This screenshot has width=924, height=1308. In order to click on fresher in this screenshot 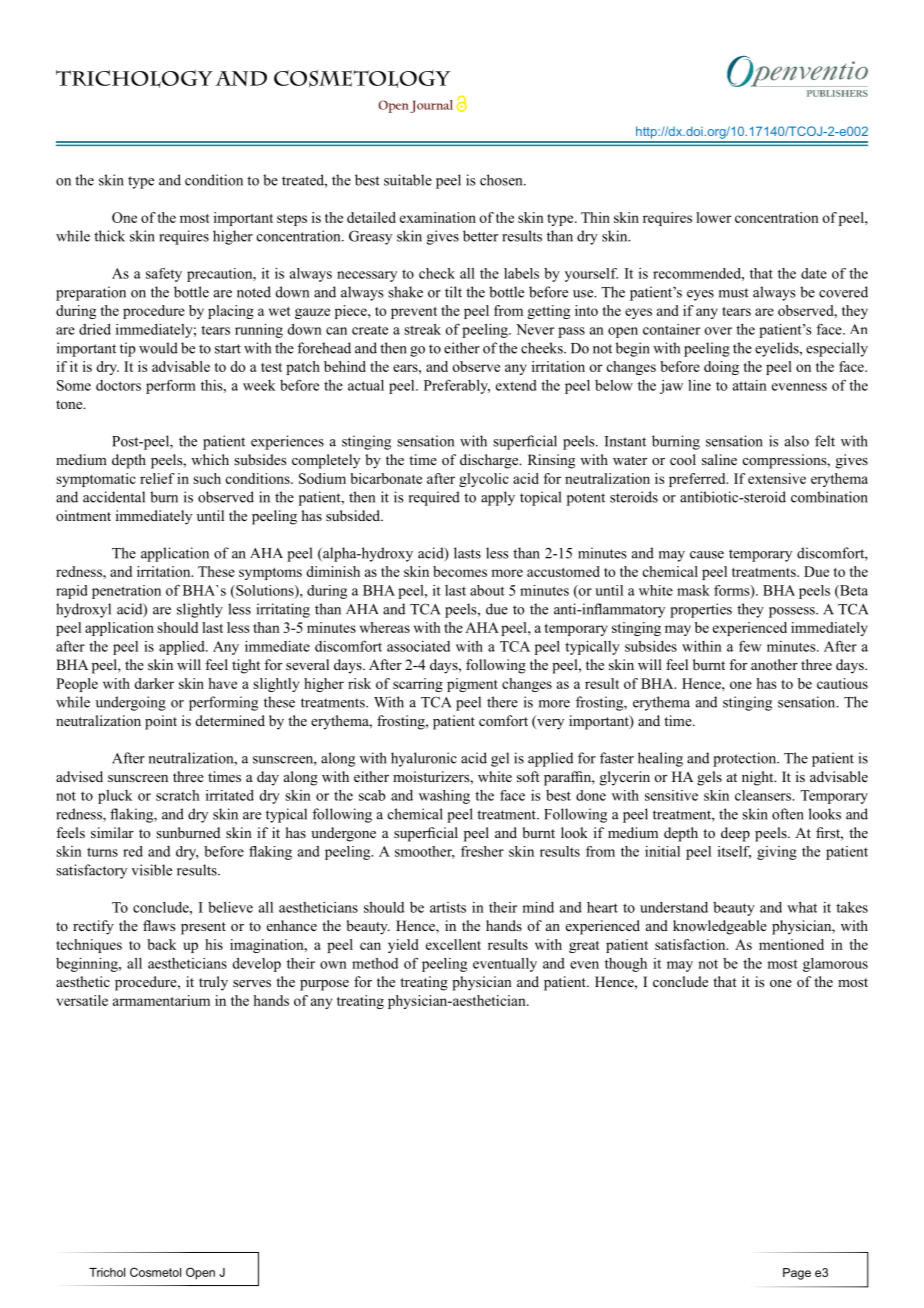, I will do `click(482, 851)`.
